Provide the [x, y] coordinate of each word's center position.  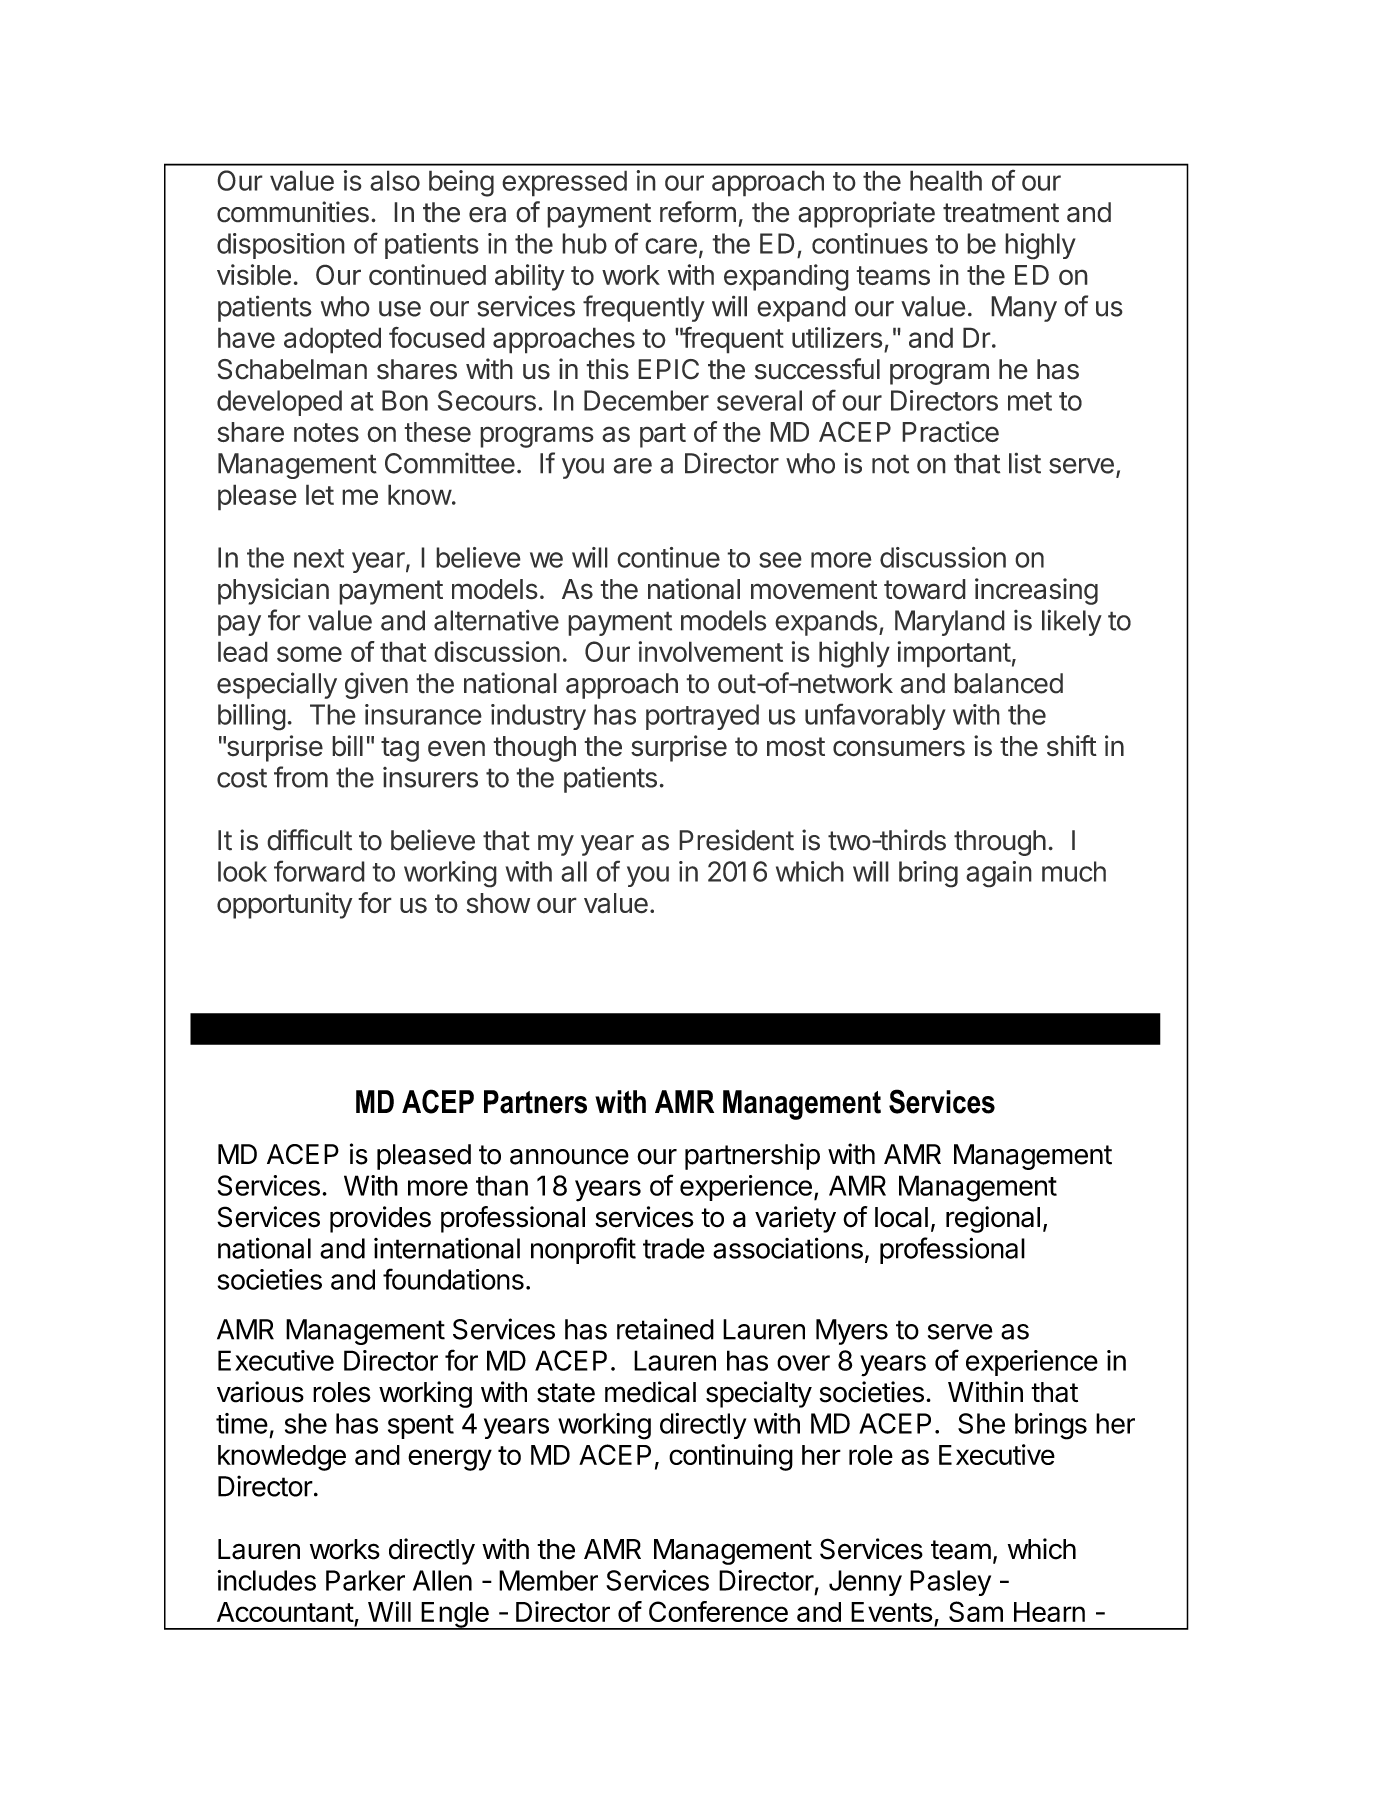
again [999, 874]
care [671, 246]
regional [993, 1219]
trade [674, 1248]
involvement [710, 651]
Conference [718, 1611]
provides [380, 1219]
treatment [1001, 213]
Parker [365, 1580]
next [319, 558]
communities [293, 212]
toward [925, 589]
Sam [976, 1611]
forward [319, 871]
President [736, 840]
